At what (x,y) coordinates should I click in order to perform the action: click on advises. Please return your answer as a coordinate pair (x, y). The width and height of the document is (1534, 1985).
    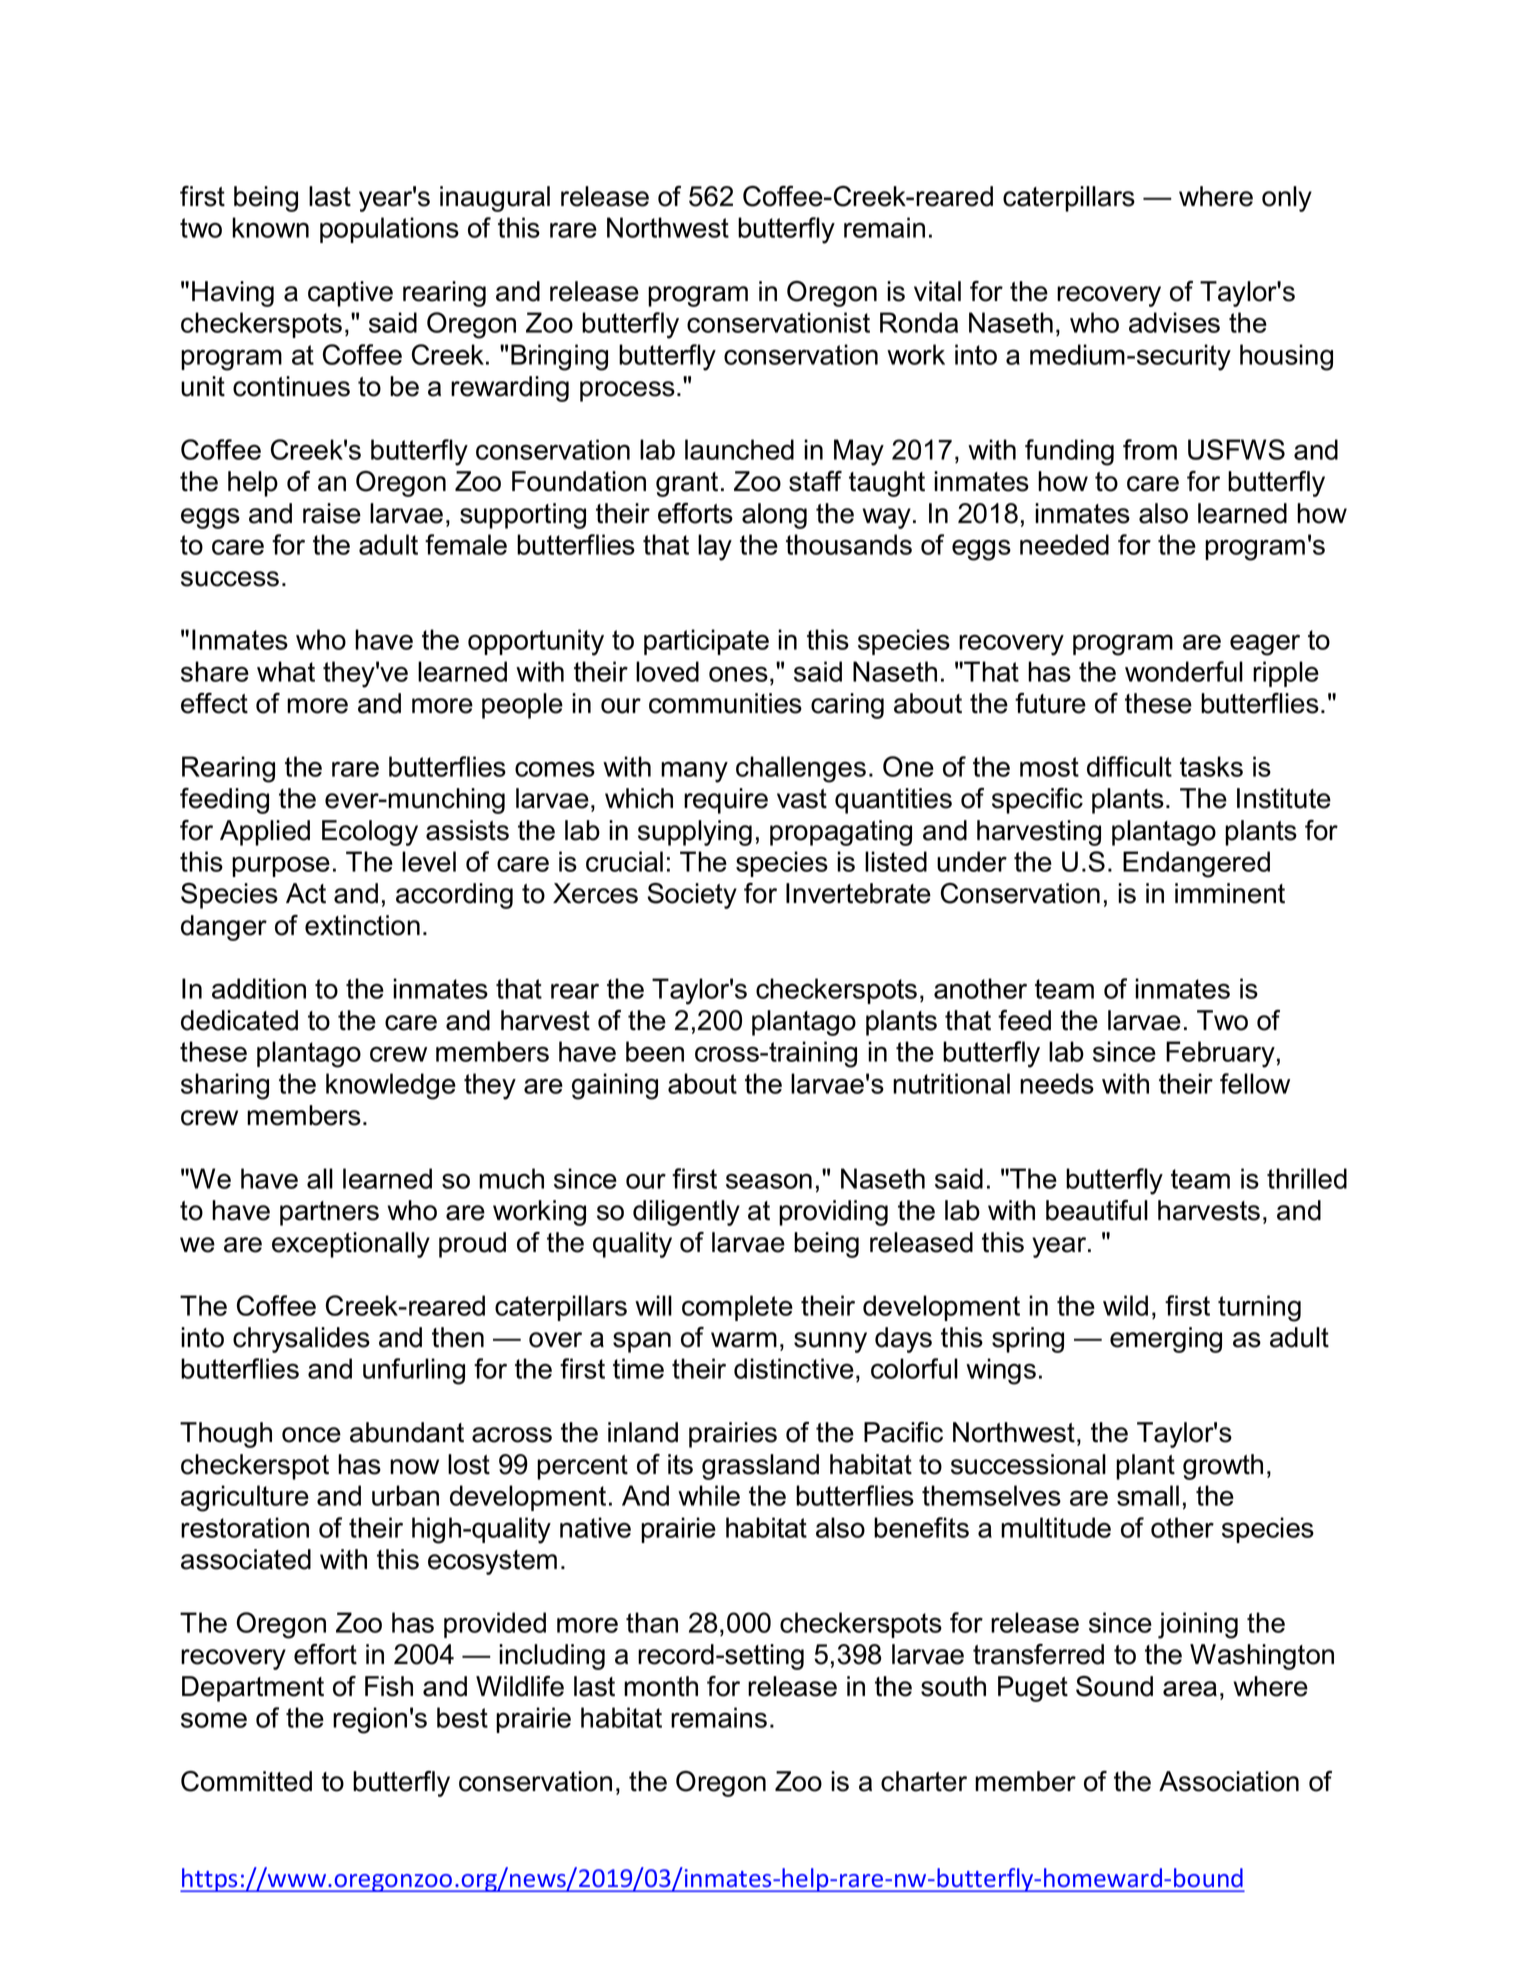
    Looking at the image, I should click on (1174, 322).
